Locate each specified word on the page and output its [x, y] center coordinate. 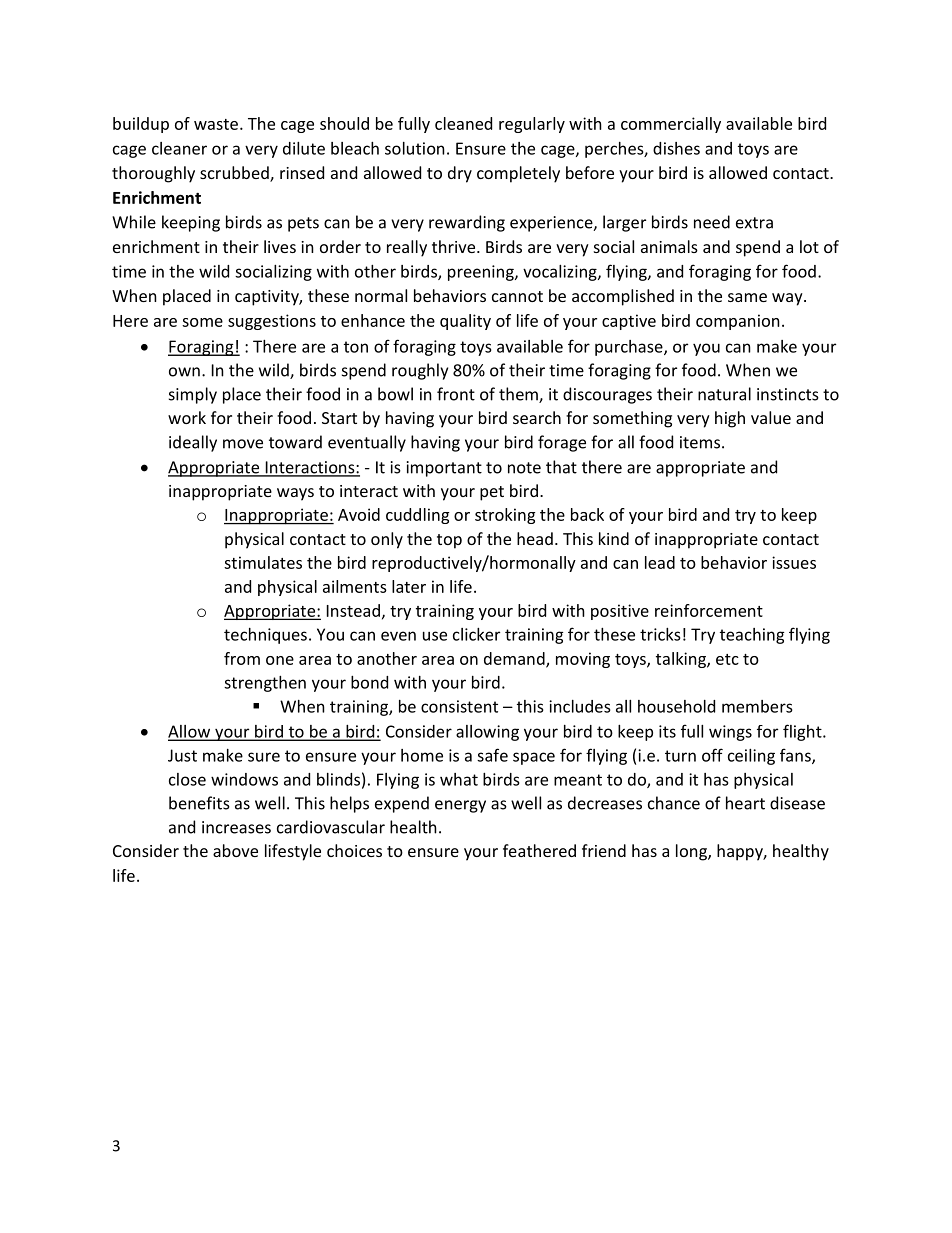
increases [236, 827]
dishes [676, 148]
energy [460, 806]
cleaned [463, 123]
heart [745, 803]
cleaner [179, 148]
